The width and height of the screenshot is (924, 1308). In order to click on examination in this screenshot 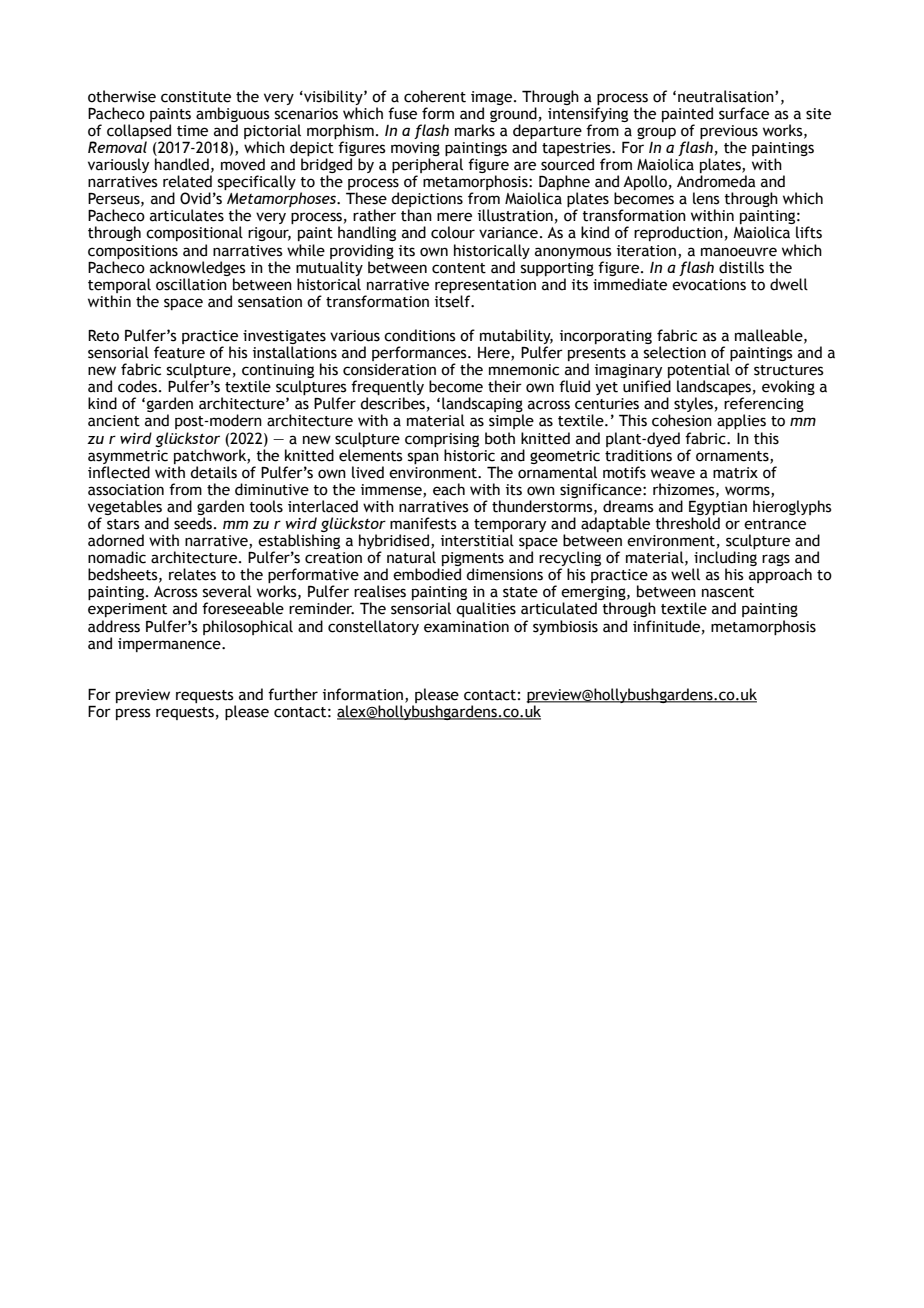, I will do `click(466, 627)`.
